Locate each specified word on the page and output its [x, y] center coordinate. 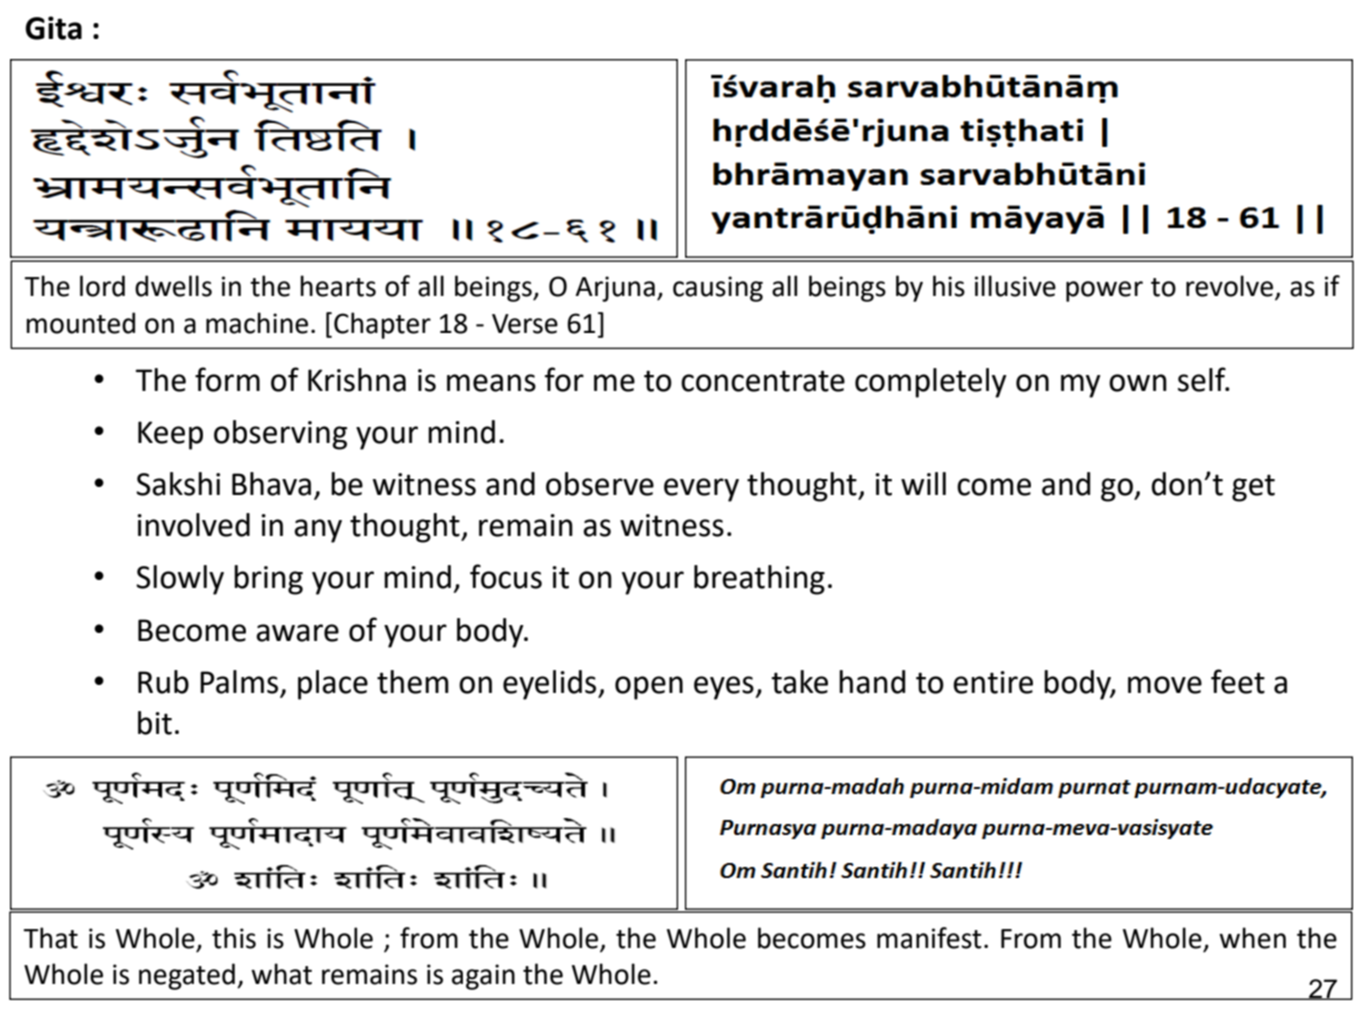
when [1252, 938]
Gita [53, 28]
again [483, 977]
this [234, 938]
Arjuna [615, 289]
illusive [1015, 286]
